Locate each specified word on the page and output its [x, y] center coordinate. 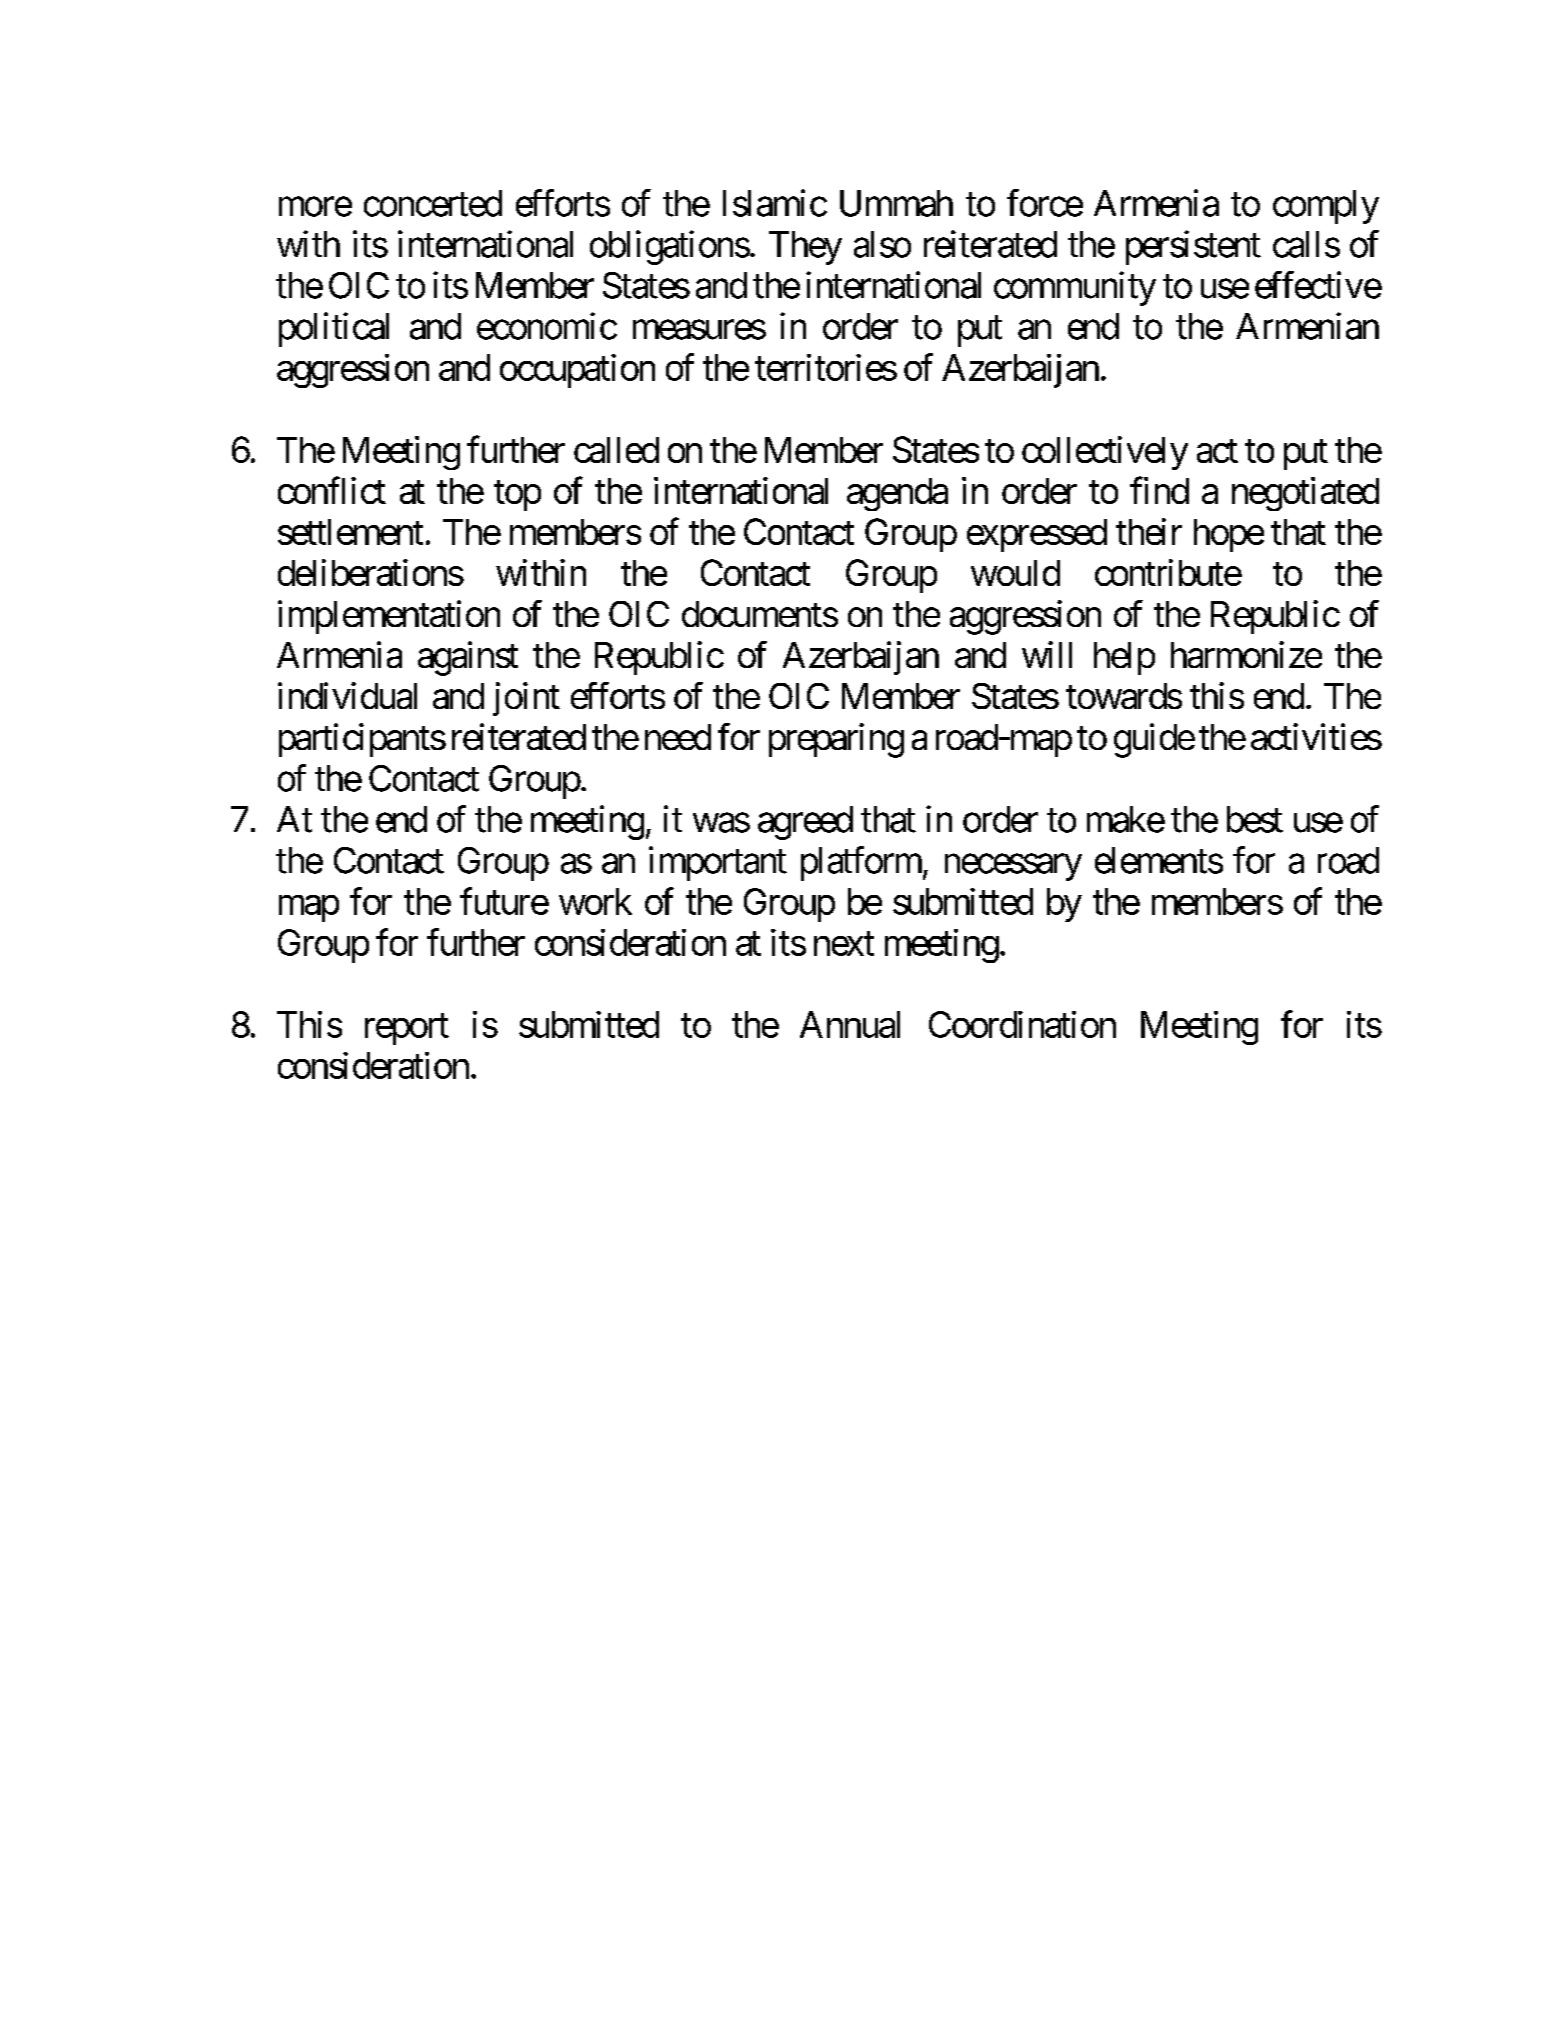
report [407, 1029]
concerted [433, 203]
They [805, 248]
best [1255, 819]
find [1159, 490]
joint [526, 699]
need [678, 737]
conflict [332, 490]
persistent [1193, 247]
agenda [897, 494]
